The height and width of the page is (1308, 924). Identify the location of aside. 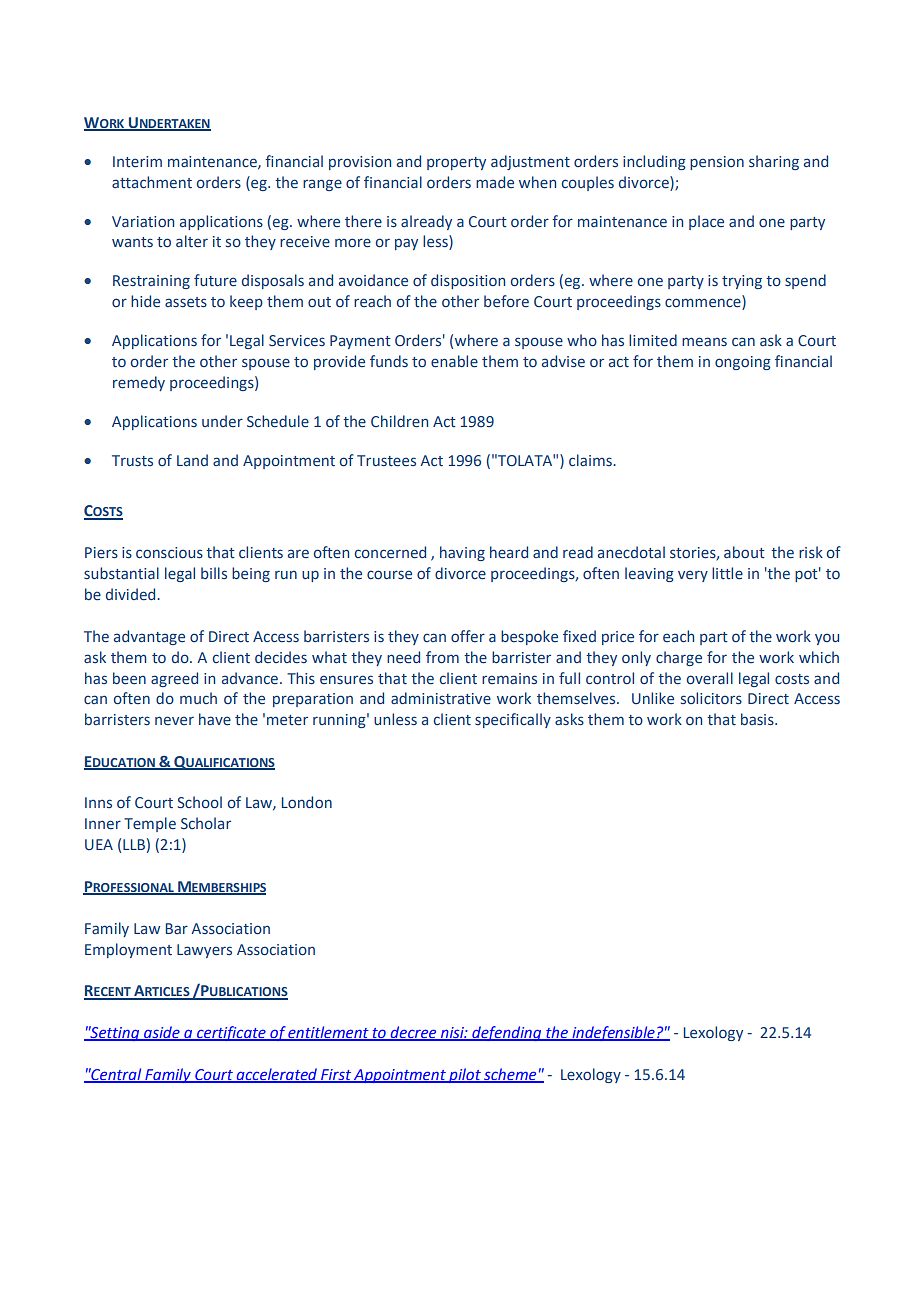
(162, 1033).
